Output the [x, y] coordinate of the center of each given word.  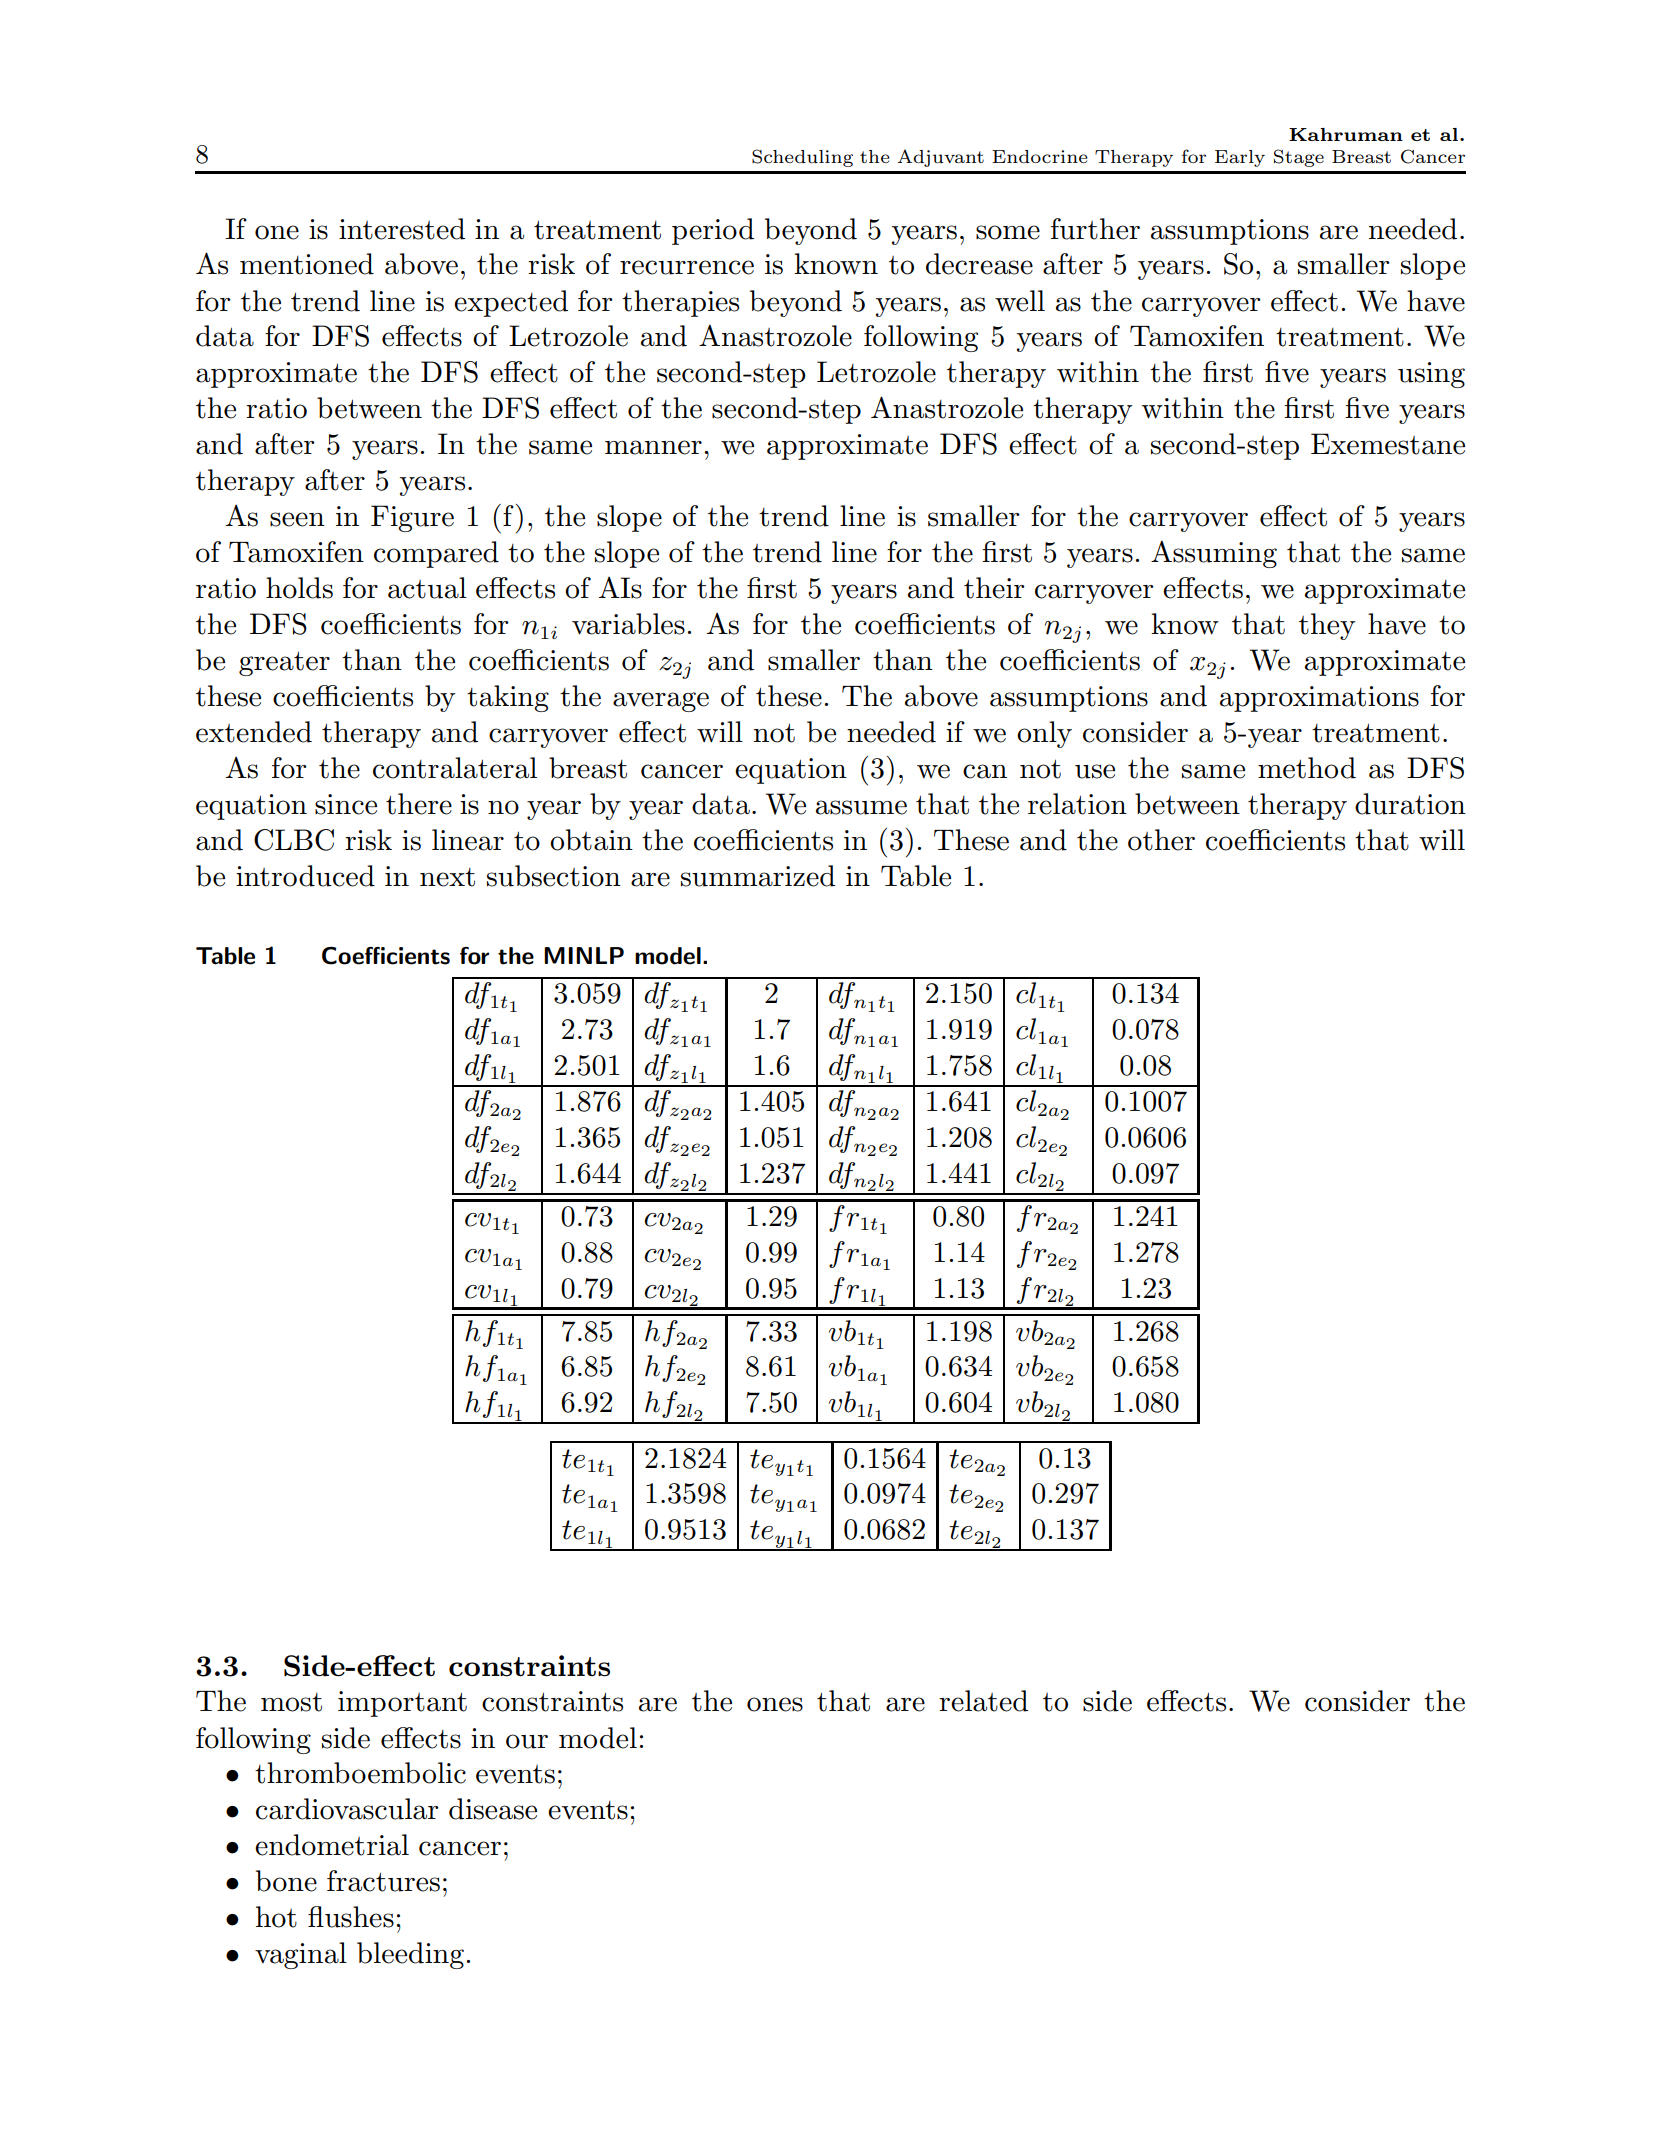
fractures [383, 1881]
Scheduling [802, 158]
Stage [1299, 158]
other [1161, 840]
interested [402, 229]
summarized [758, 876]
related [983, 1701]
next [447, 877]
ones [775, 1704]
